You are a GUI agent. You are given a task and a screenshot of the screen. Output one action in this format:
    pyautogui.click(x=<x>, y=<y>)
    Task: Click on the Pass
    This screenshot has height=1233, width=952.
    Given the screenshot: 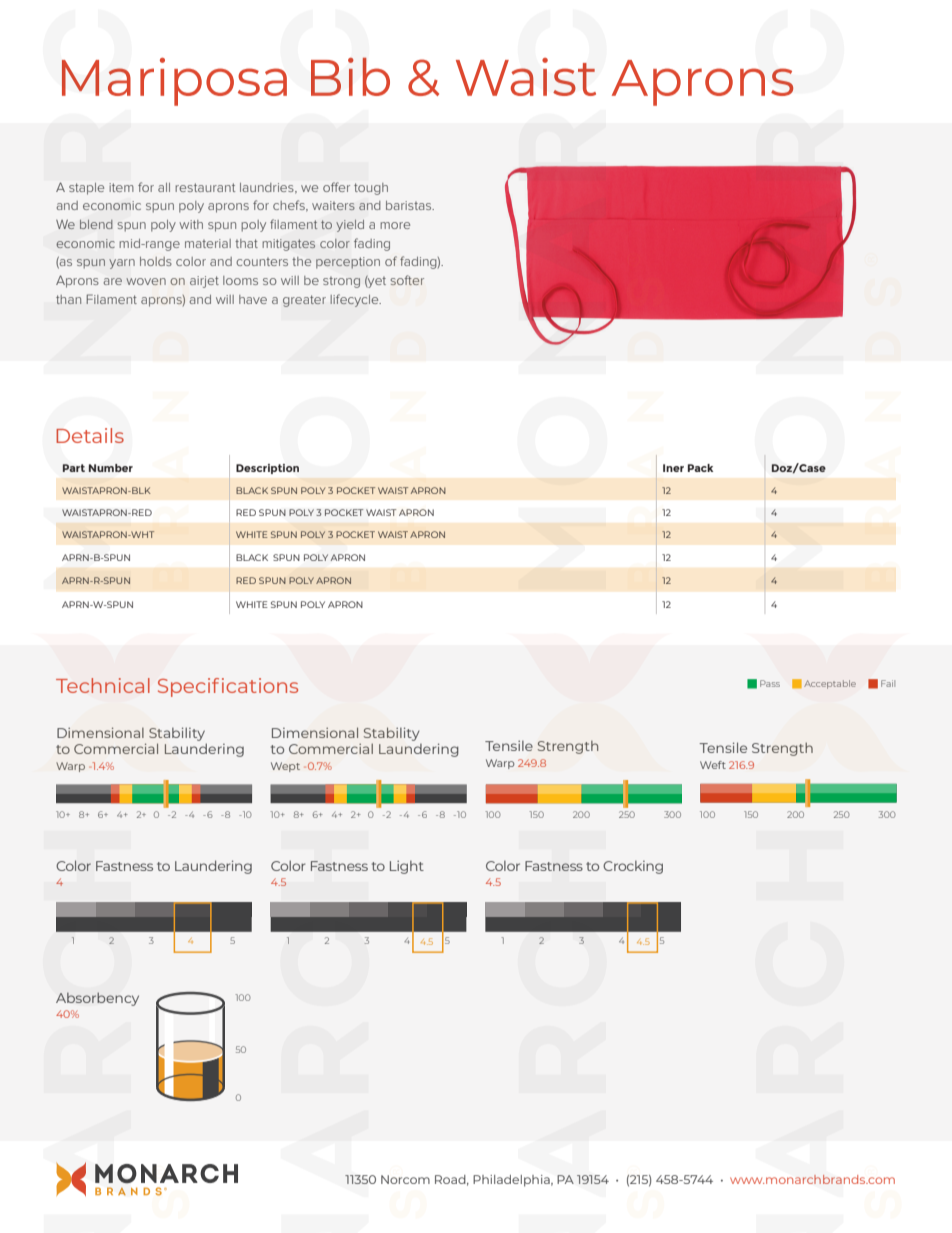 What is the action you would take?
    pyautogui.click(x=770, y=683)
